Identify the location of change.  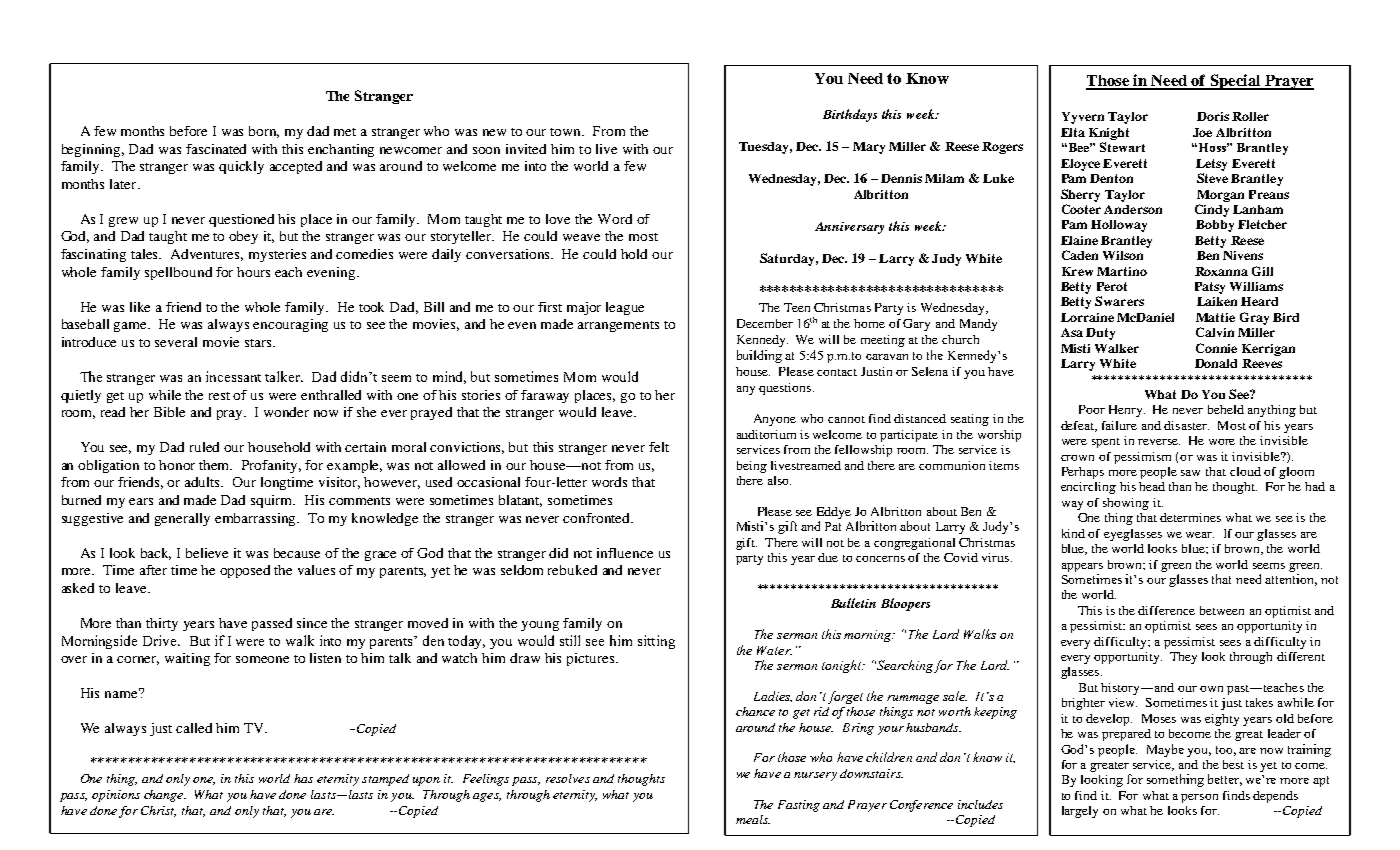
(165, 796).
